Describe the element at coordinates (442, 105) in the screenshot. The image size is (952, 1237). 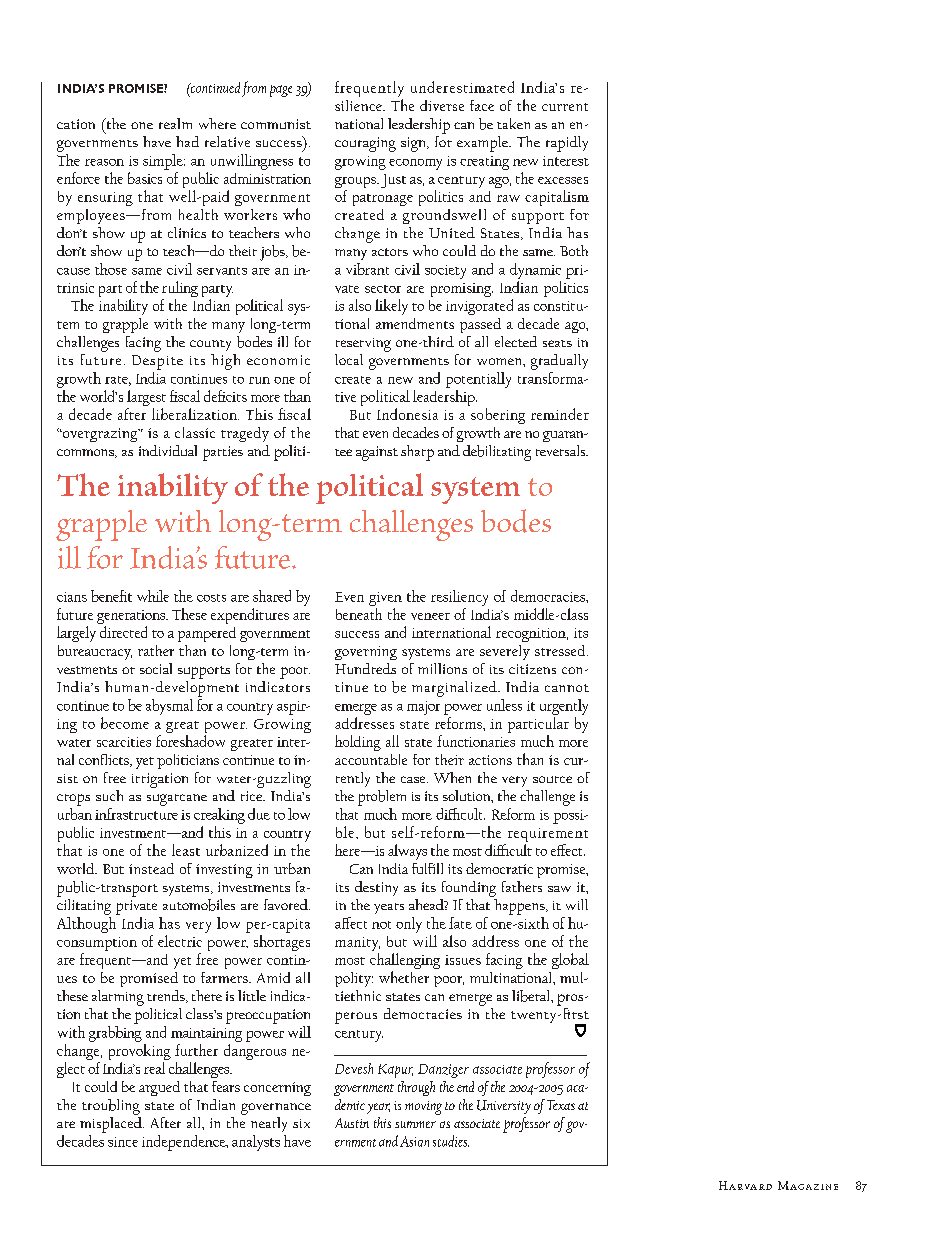
I see `diverse` at that location.
